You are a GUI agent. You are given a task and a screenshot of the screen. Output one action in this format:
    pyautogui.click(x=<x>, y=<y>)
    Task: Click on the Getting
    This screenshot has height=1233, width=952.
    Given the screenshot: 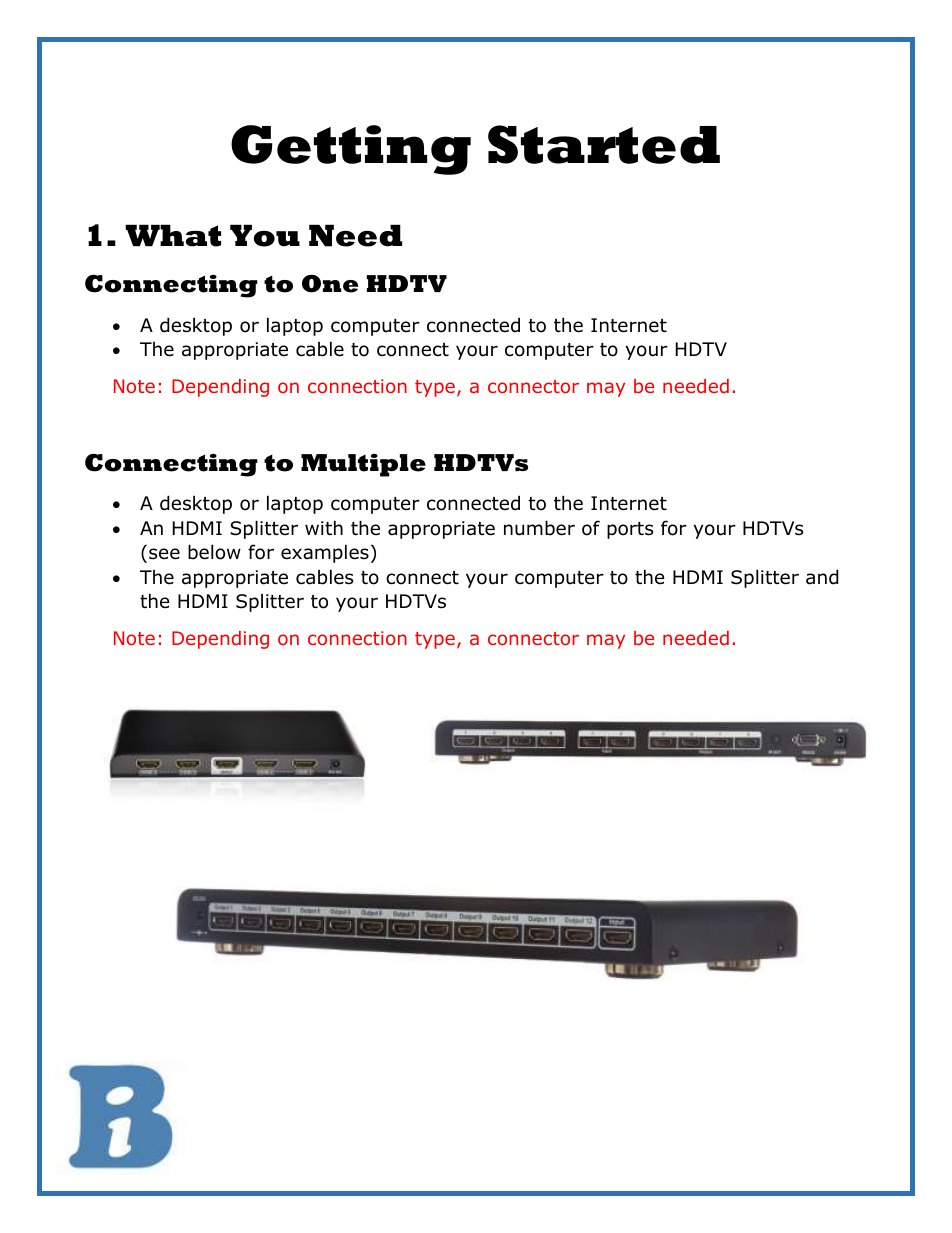 What is the action you would take?
    pyautogui.click(x=351, y=150)
